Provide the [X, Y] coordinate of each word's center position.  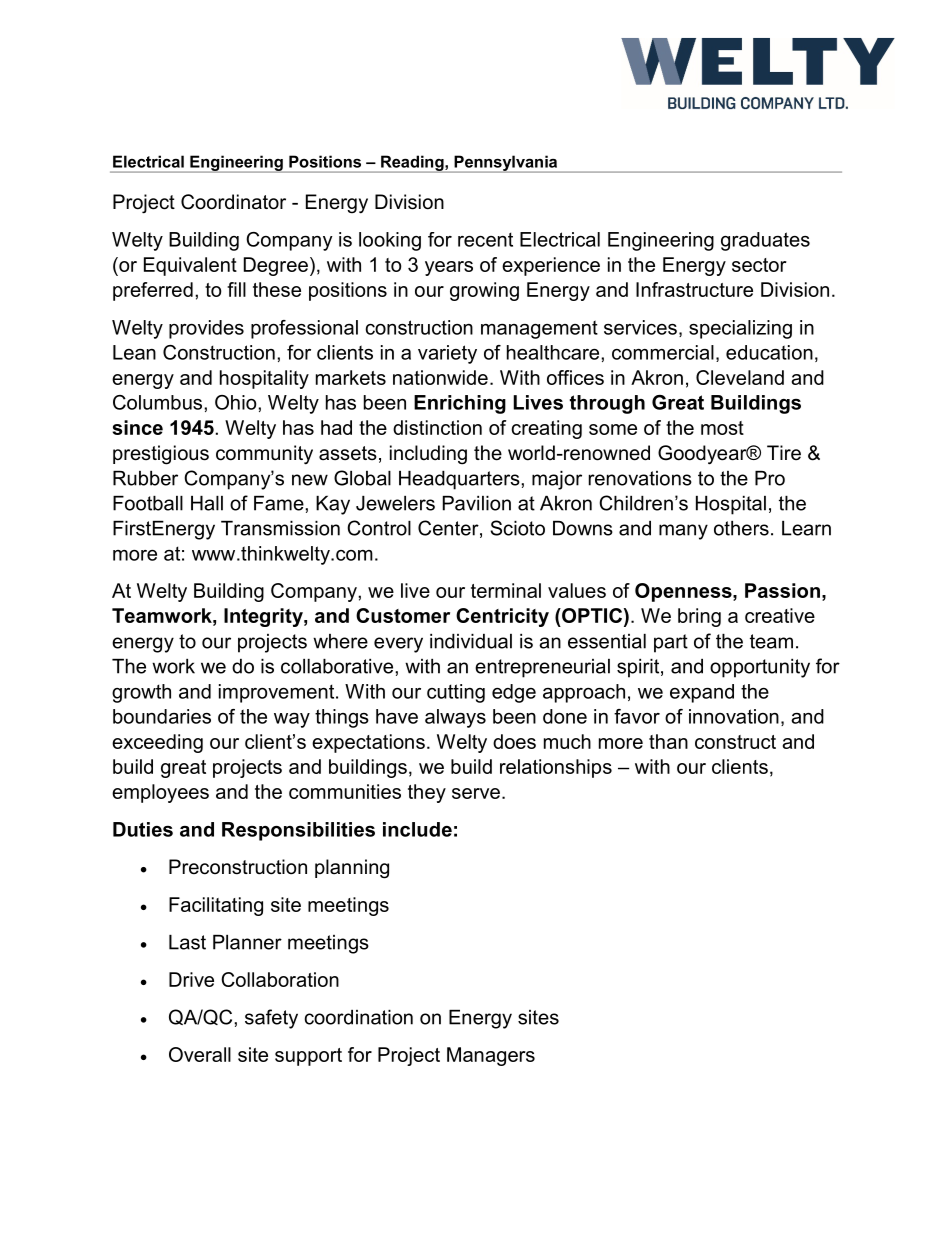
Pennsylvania [506, 164]
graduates [765, 241]
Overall [200, 1054]
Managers [491, 1056]
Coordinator [233, 202]
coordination [359, 1017]
